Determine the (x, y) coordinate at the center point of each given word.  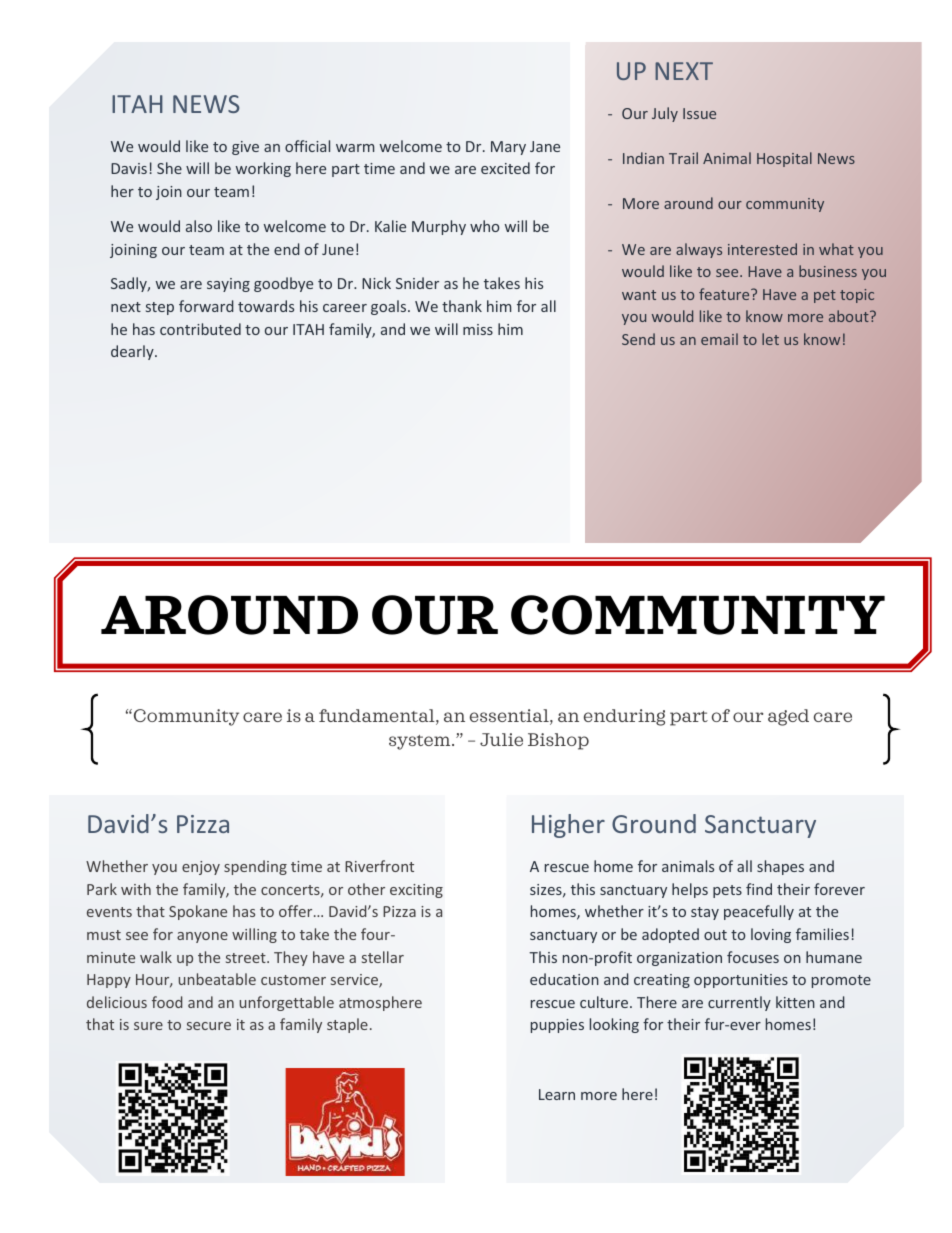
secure (209, 1026)
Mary (508, 148)
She (169, 168)
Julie (501, 739)
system (421, 742)
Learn (557, 1094)
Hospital (784, 159)
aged (788, 717)
